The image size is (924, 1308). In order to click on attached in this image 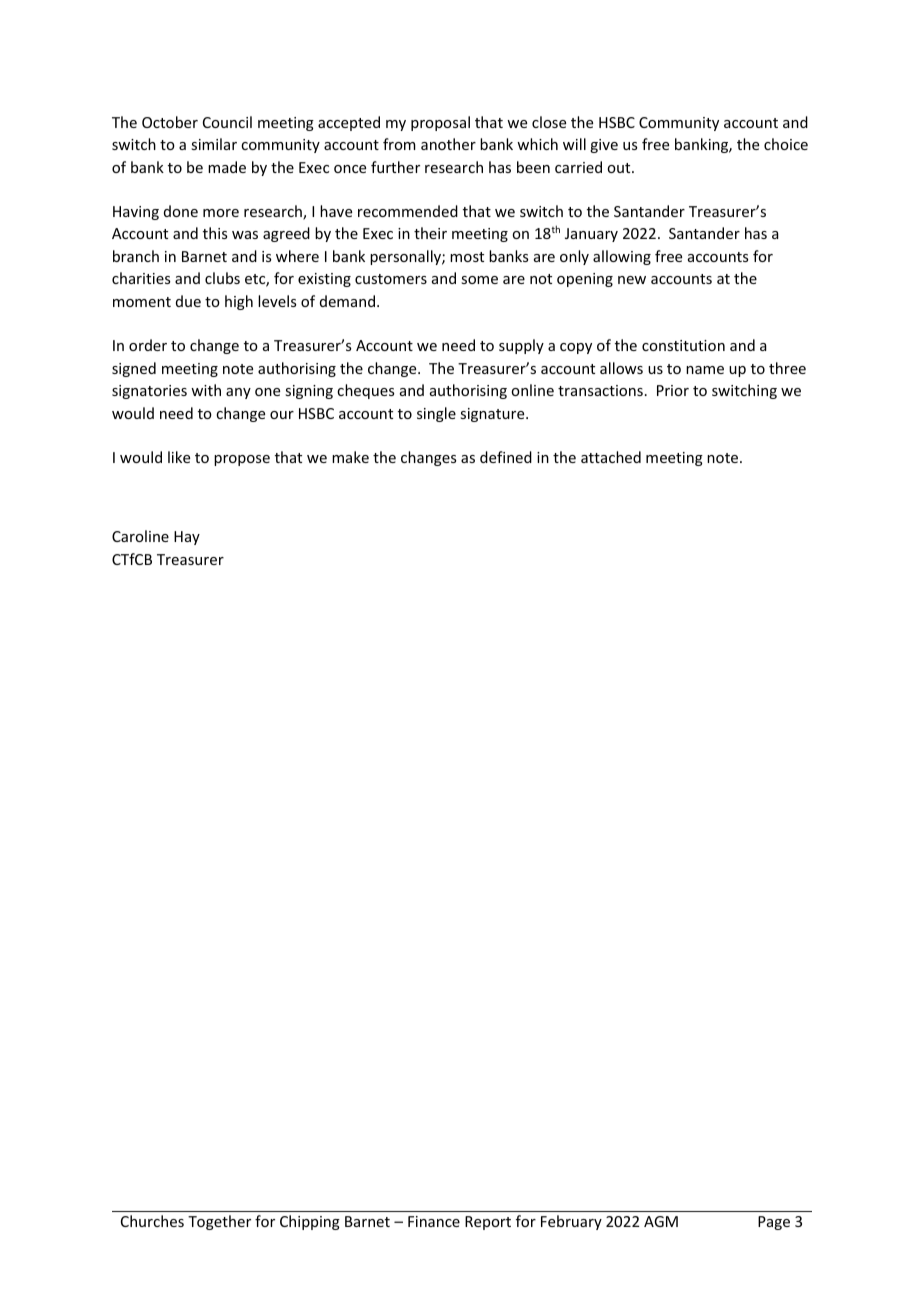, I will do `click(611, 457)`.
